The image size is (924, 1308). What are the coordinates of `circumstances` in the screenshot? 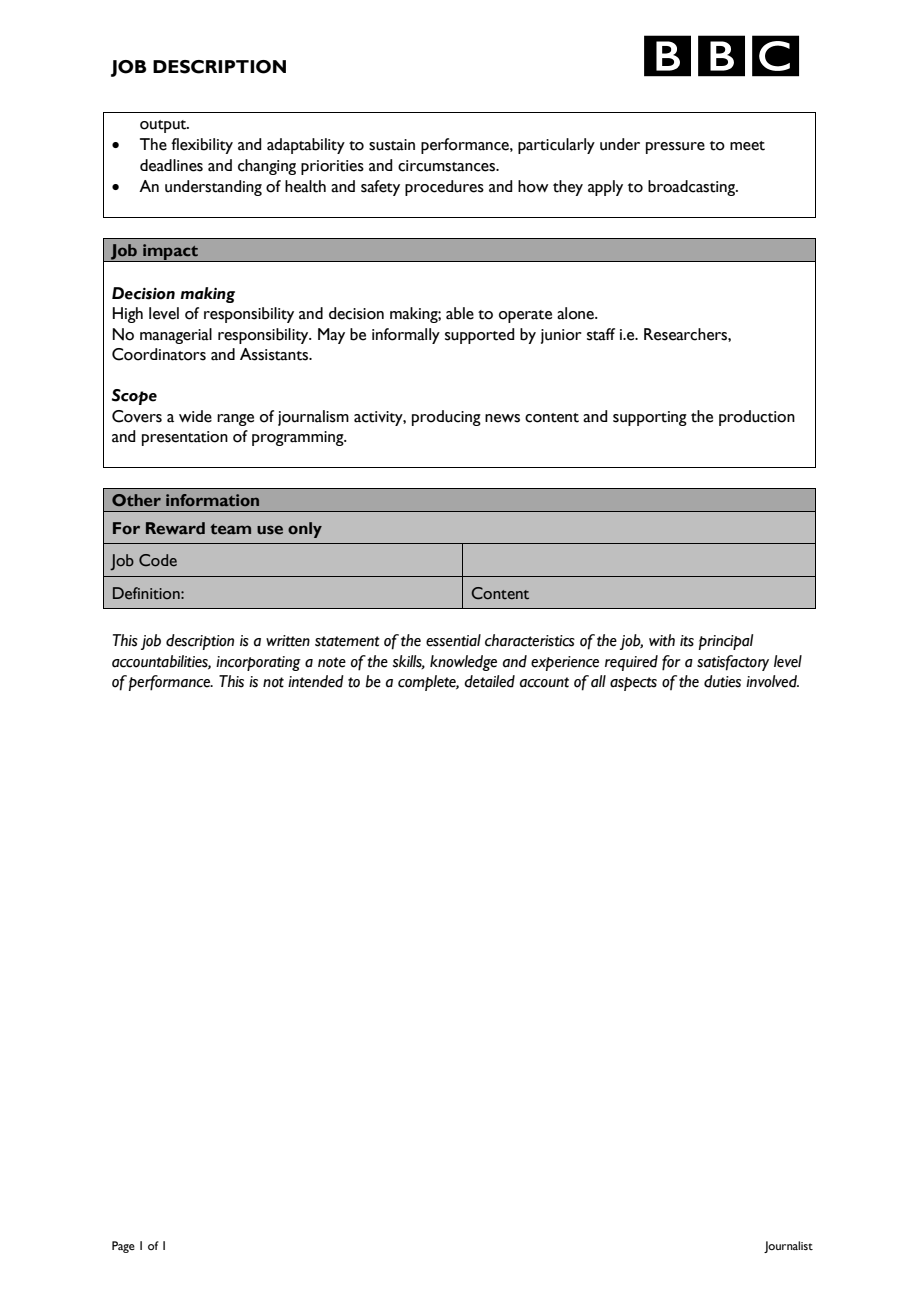 It's located at (447, 166).
